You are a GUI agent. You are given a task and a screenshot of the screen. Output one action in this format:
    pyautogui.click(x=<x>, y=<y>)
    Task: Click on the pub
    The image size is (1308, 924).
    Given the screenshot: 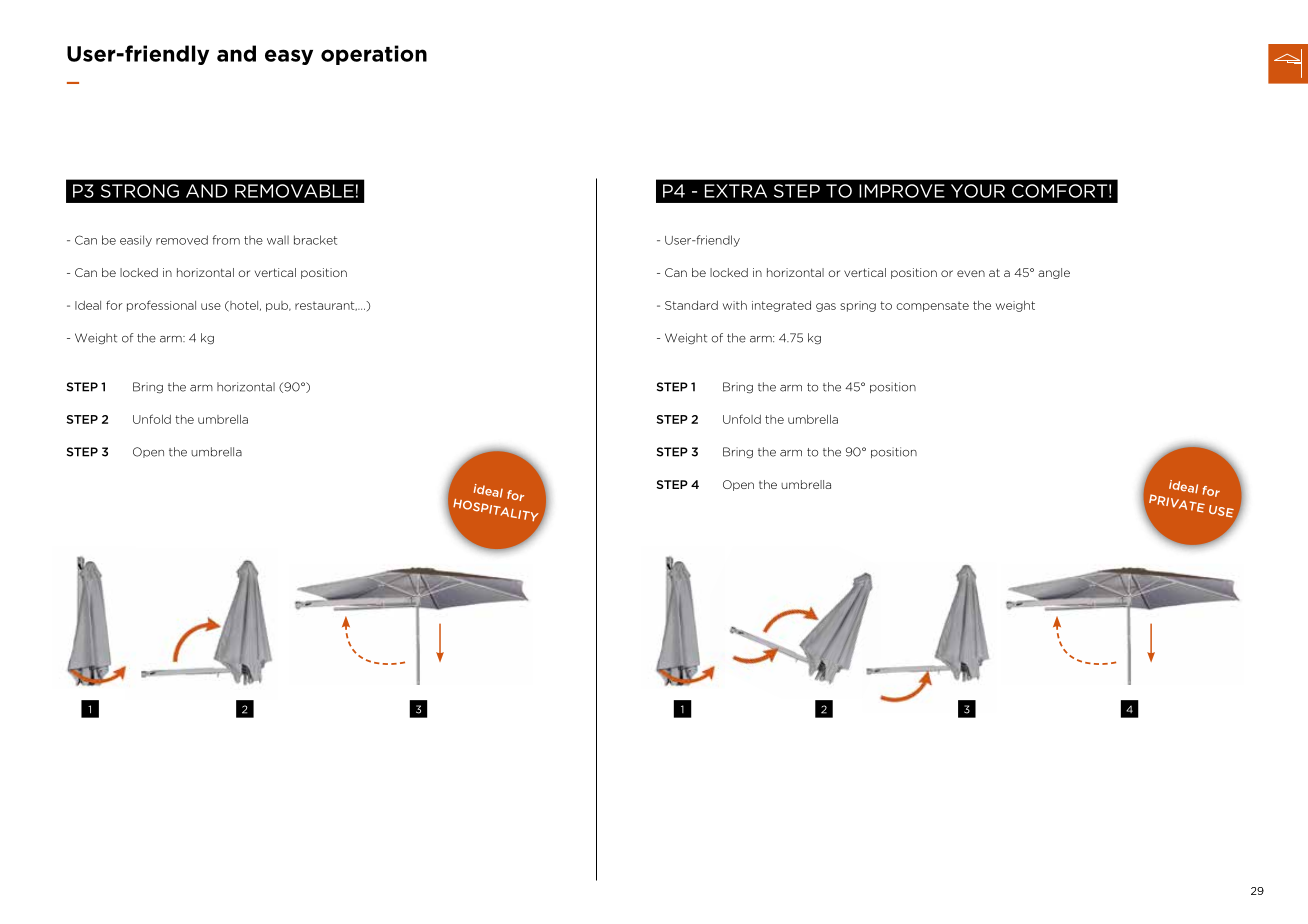 What is the action you would take?
    pyautogui.click(x=278, y=306)
